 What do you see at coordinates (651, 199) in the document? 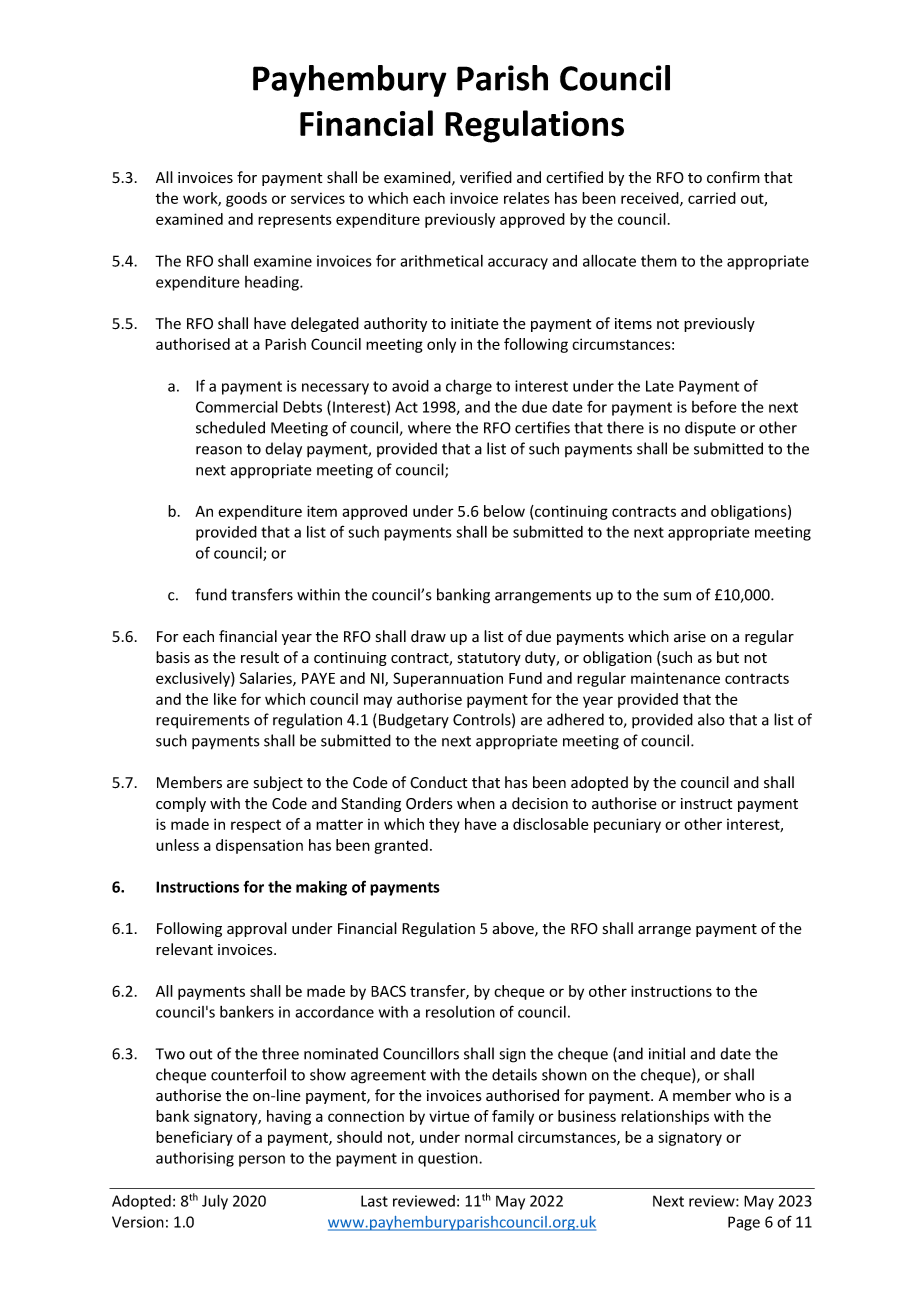
I see `received` at bounding box center [651, 199].
